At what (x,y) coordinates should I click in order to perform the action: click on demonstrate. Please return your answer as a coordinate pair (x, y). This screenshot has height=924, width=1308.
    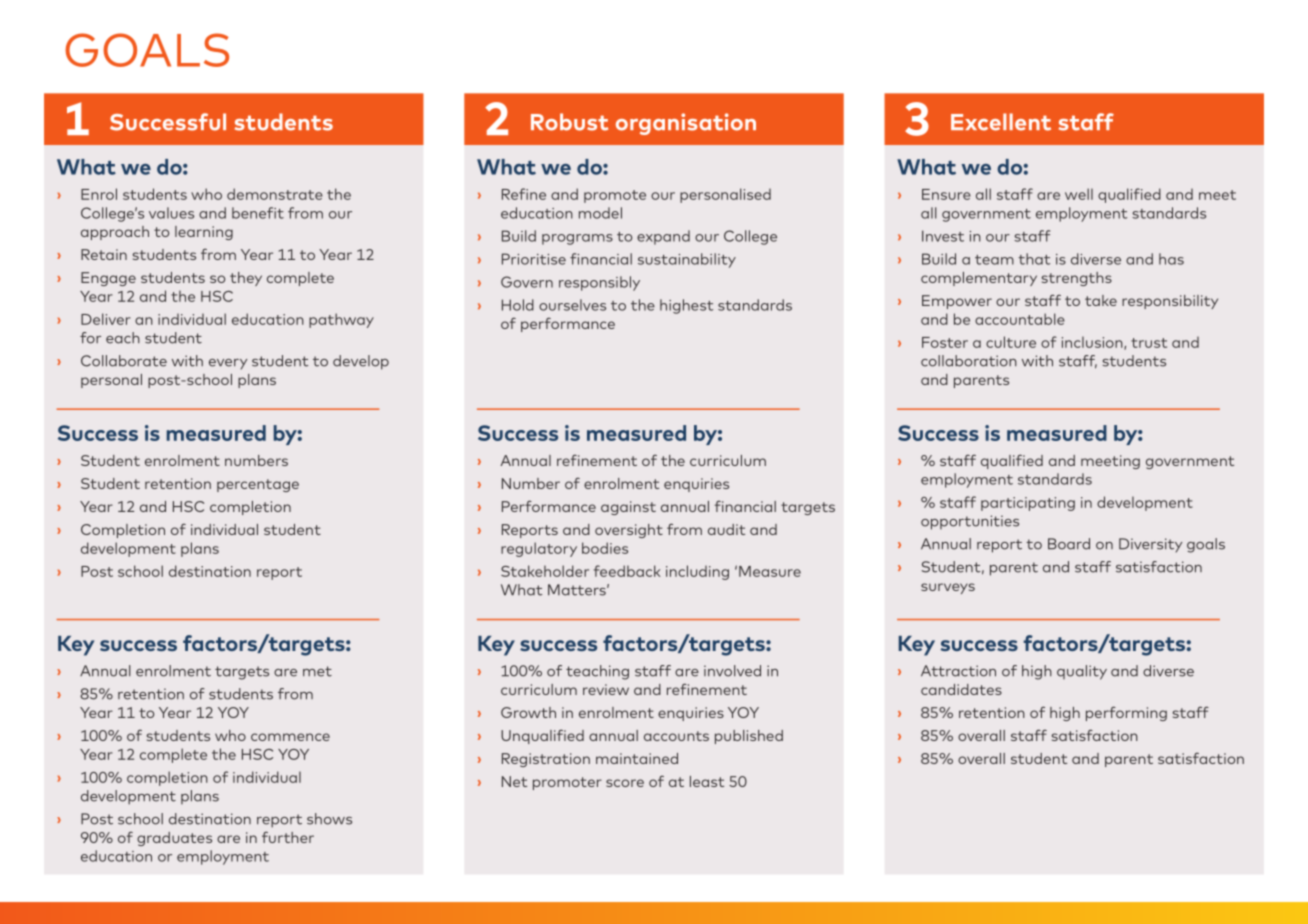
    Looking at the image, I should click on (275, 194).
